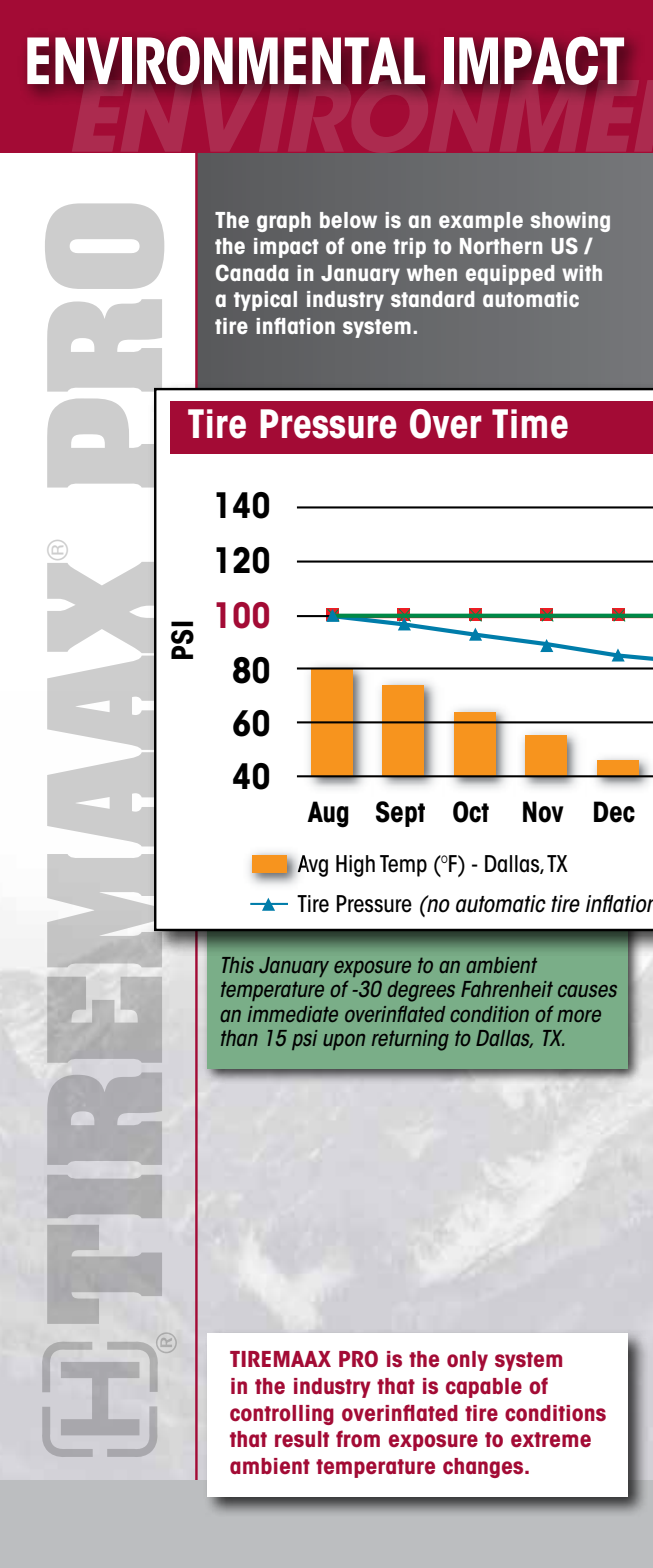 The image size is (653, 1568). Describe the element at coordinates (582, 273) in the image. I see `with` at that location.
